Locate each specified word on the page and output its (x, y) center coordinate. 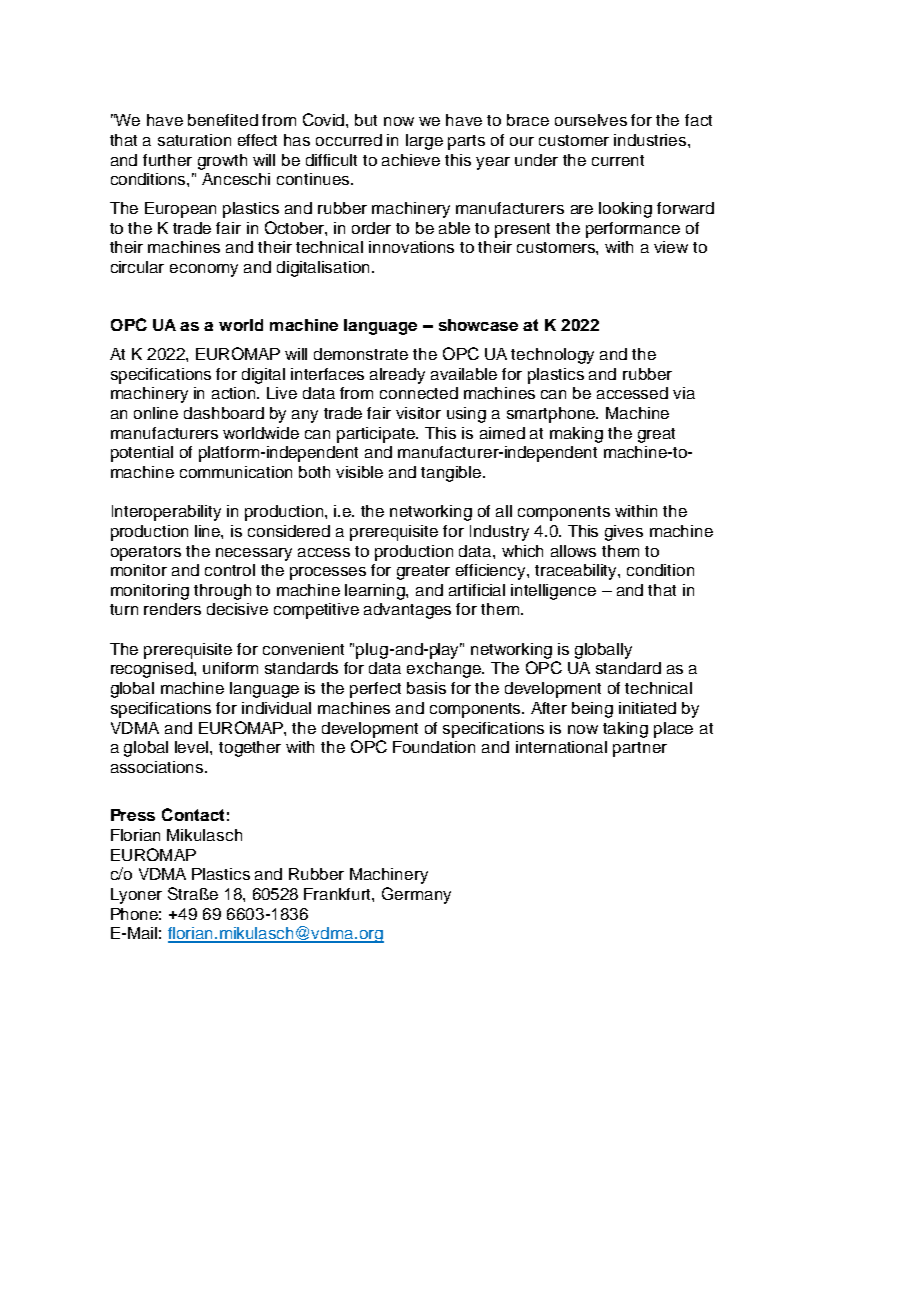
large (424, 142)
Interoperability (166, 513)
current (618, 160)
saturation (194, 140)
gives (624, 533)
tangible (452, 474)
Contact (193, 814)
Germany (416, 895)
